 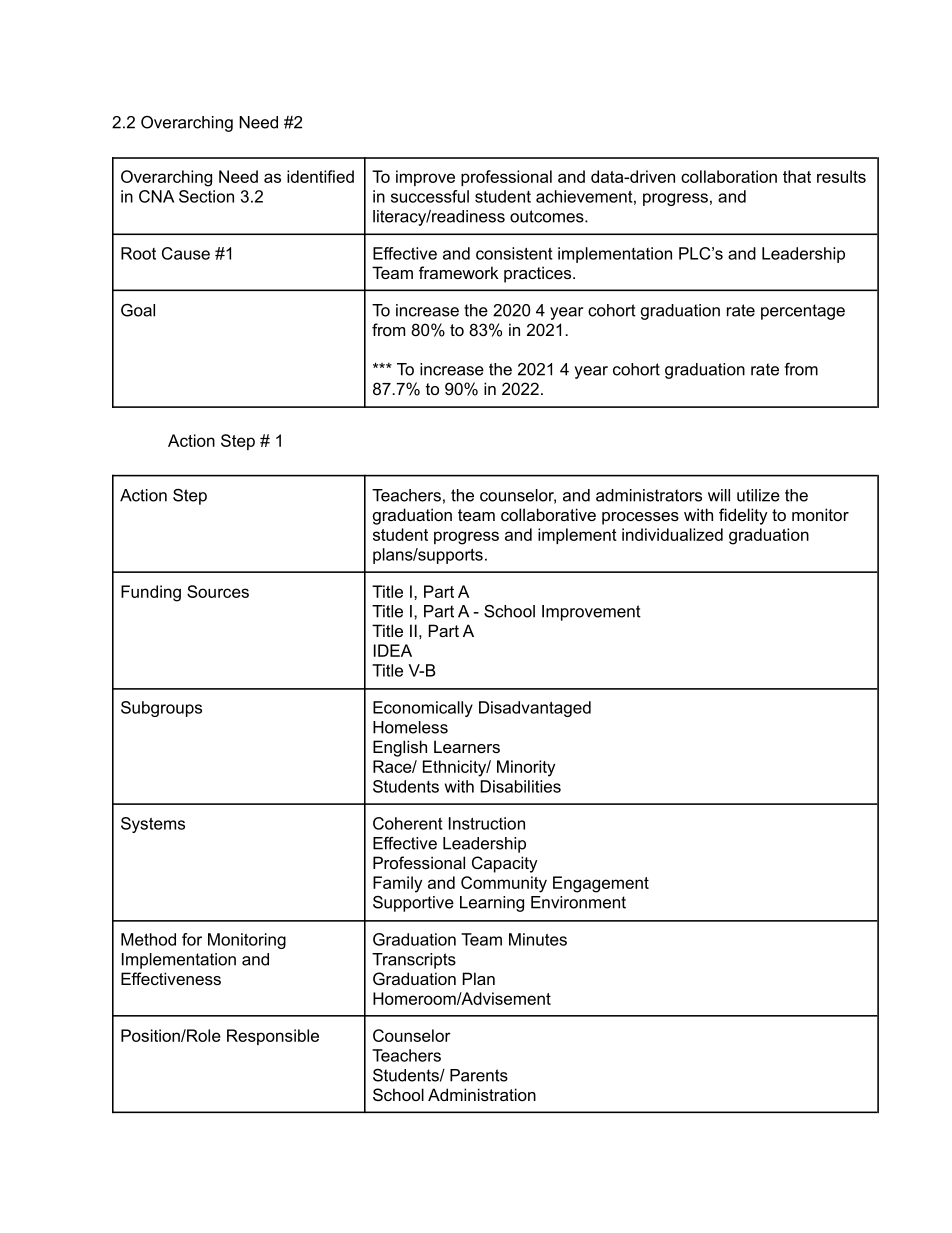 What do you see at coordinates (521, 786) in the image?
I see `Disabilities` at bounding box center [521, 786].
